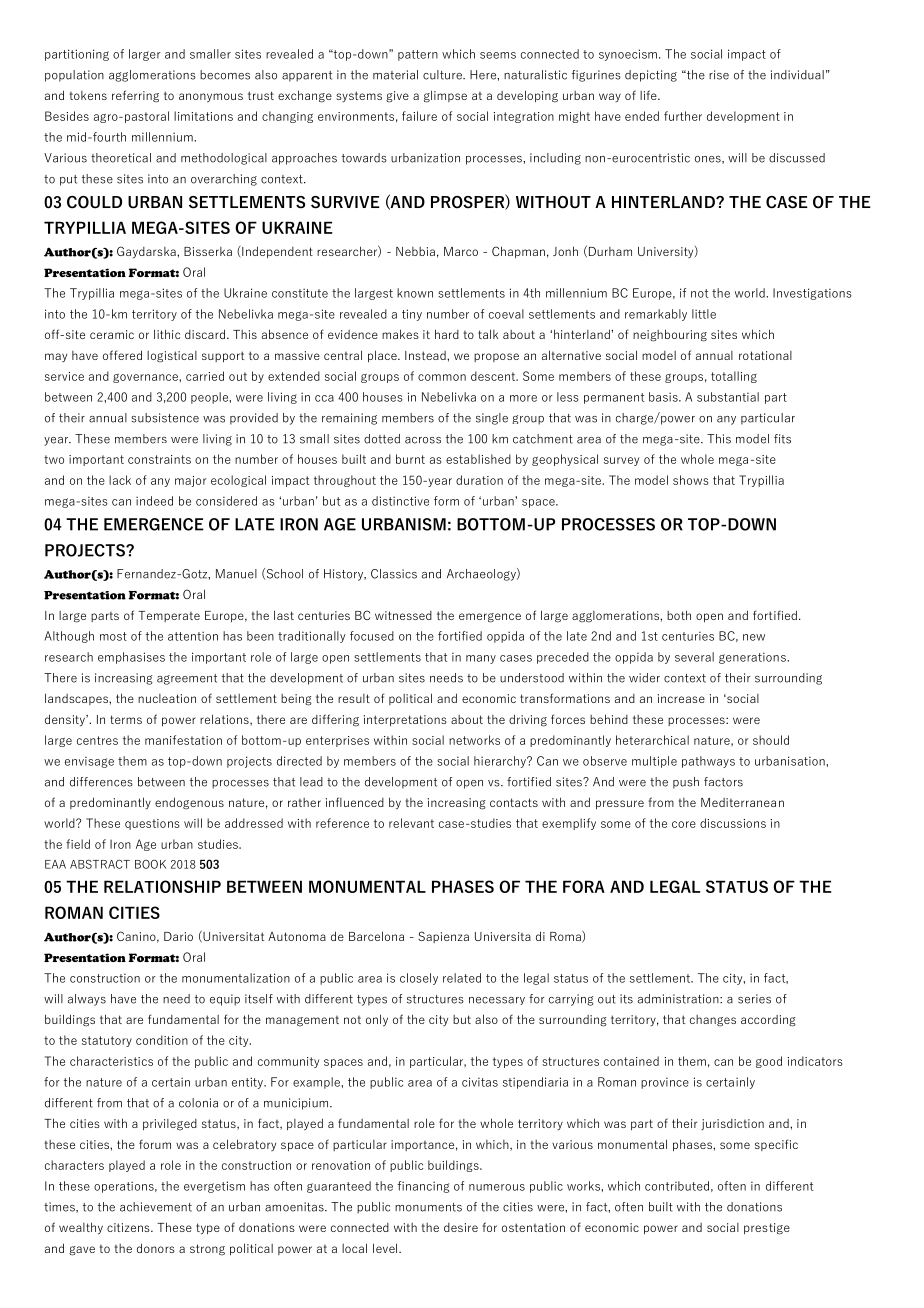 This image has height=1308, width=924. I want to click on further, so click(683, 116).
